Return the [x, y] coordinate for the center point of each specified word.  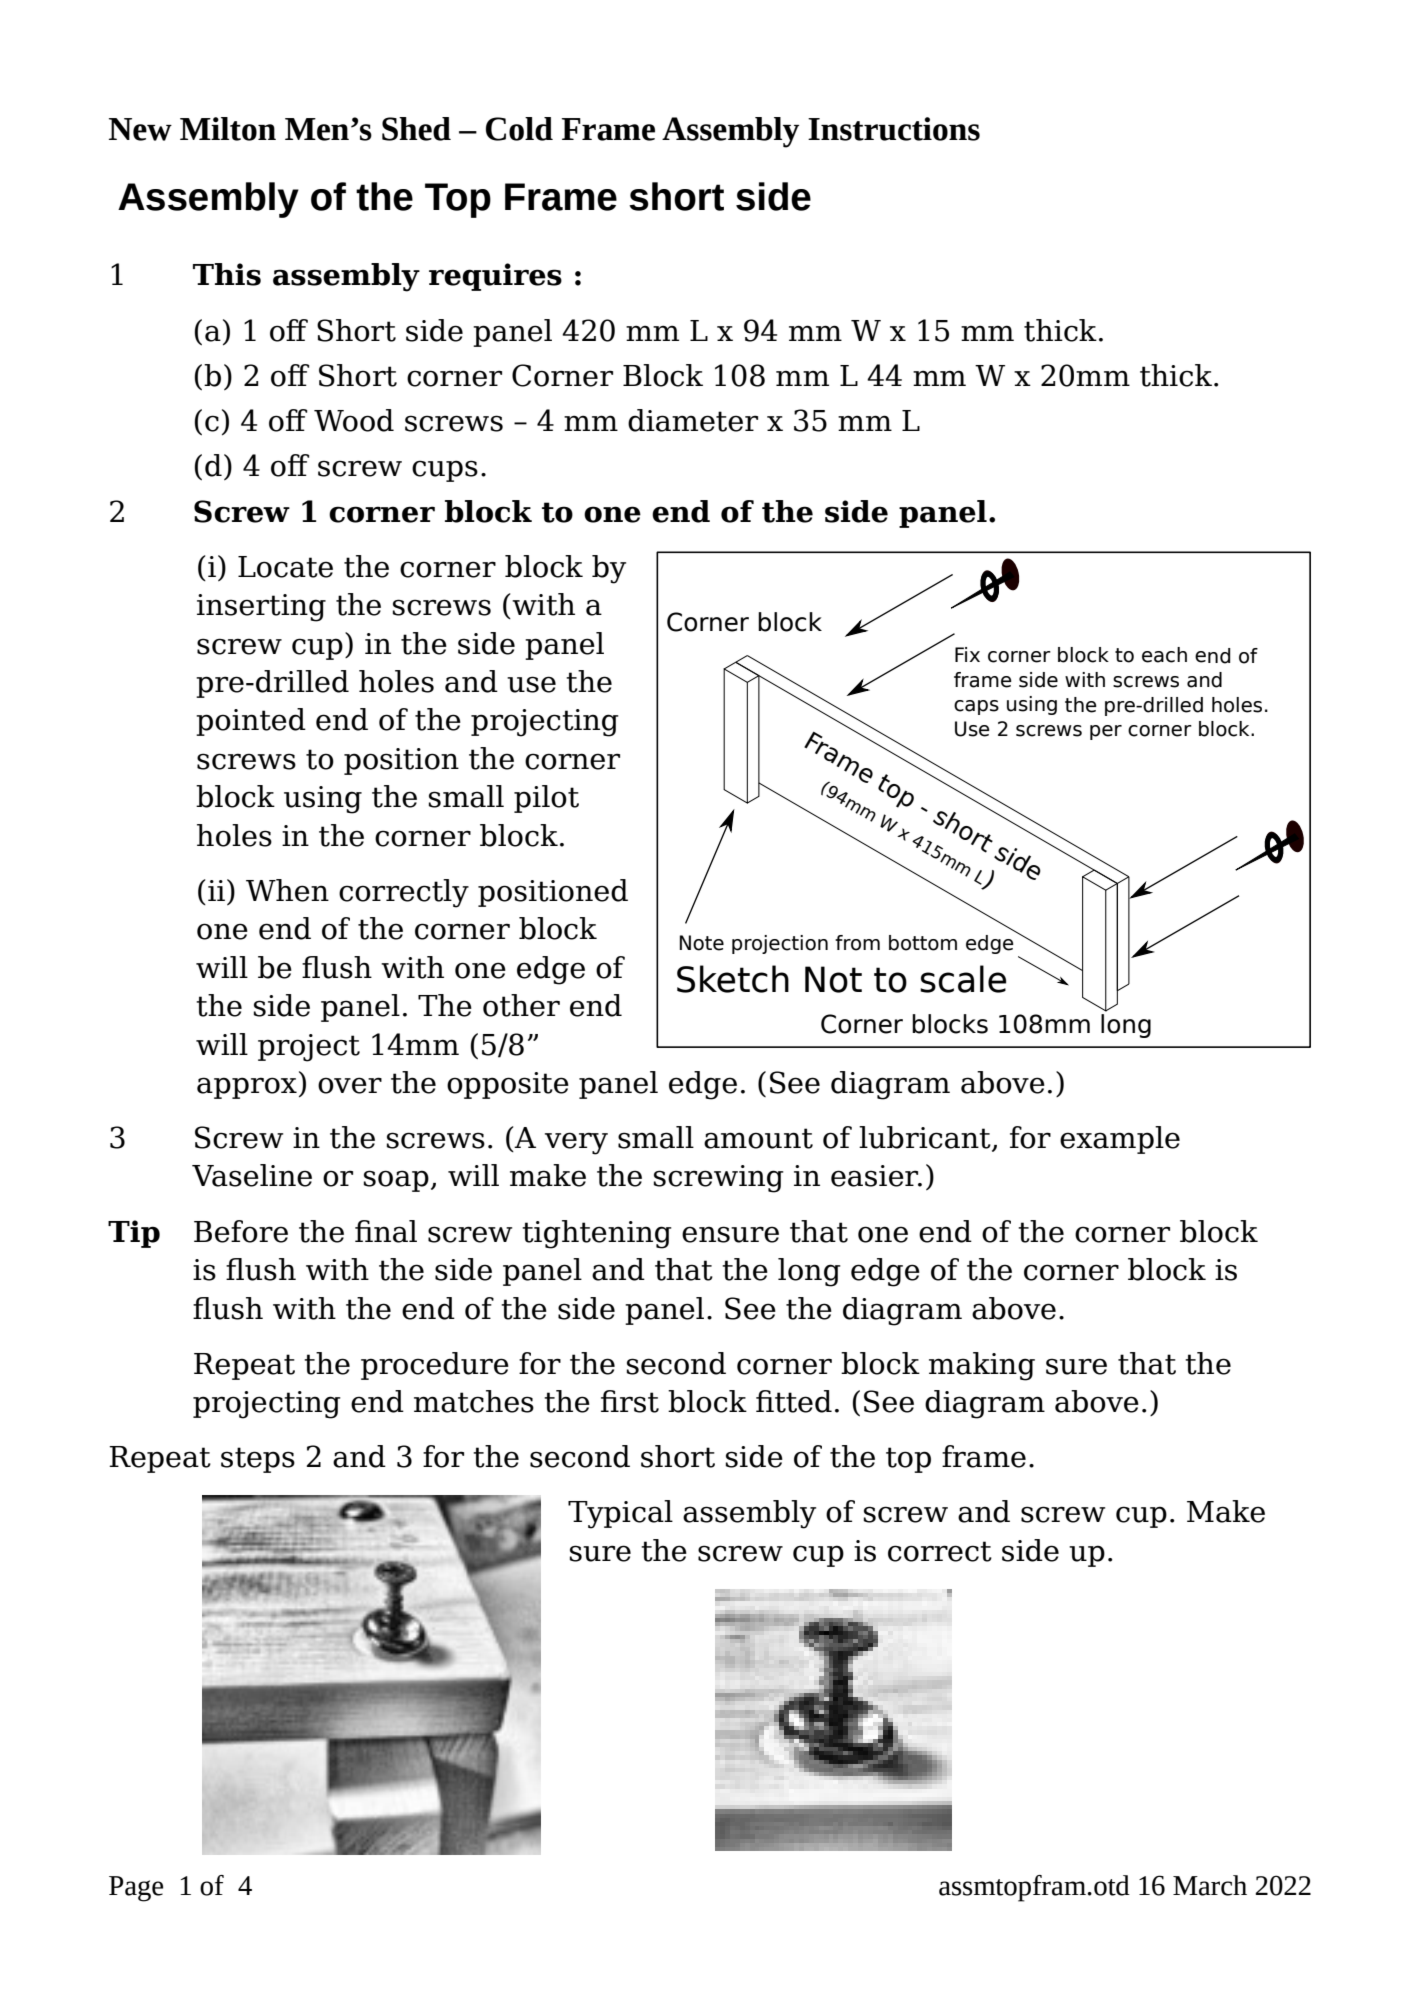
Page [136, 1889]
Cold [519, 129]
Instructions [894, 129]
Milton [228, 129]
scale [963, 979]
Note [702, 943]
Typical [620, 1514]
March [1210, 1885]
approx [247, 1088]
